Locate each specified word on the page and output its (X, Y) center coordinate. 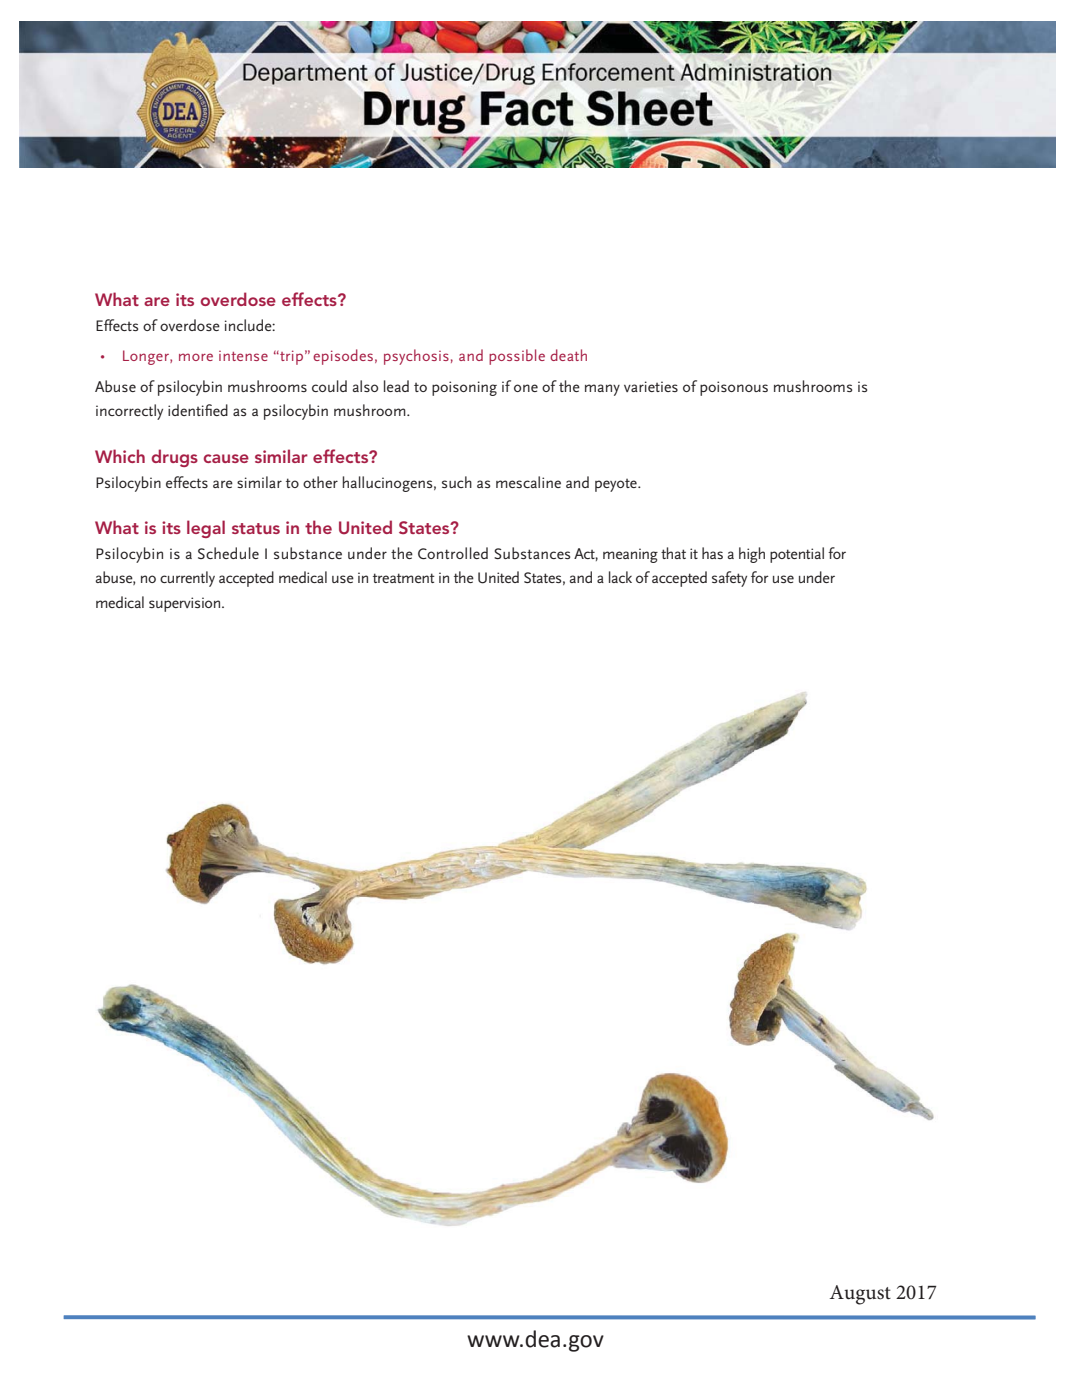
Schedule (228, 553)
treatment (404, 578)
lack (620, 577)
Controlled (453, 553)
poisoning (464, 388)
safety (729, 579)
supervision (186, 604)
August (860, 1295)
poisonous (734, 388)
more (196, 357)
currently (187, 579)
